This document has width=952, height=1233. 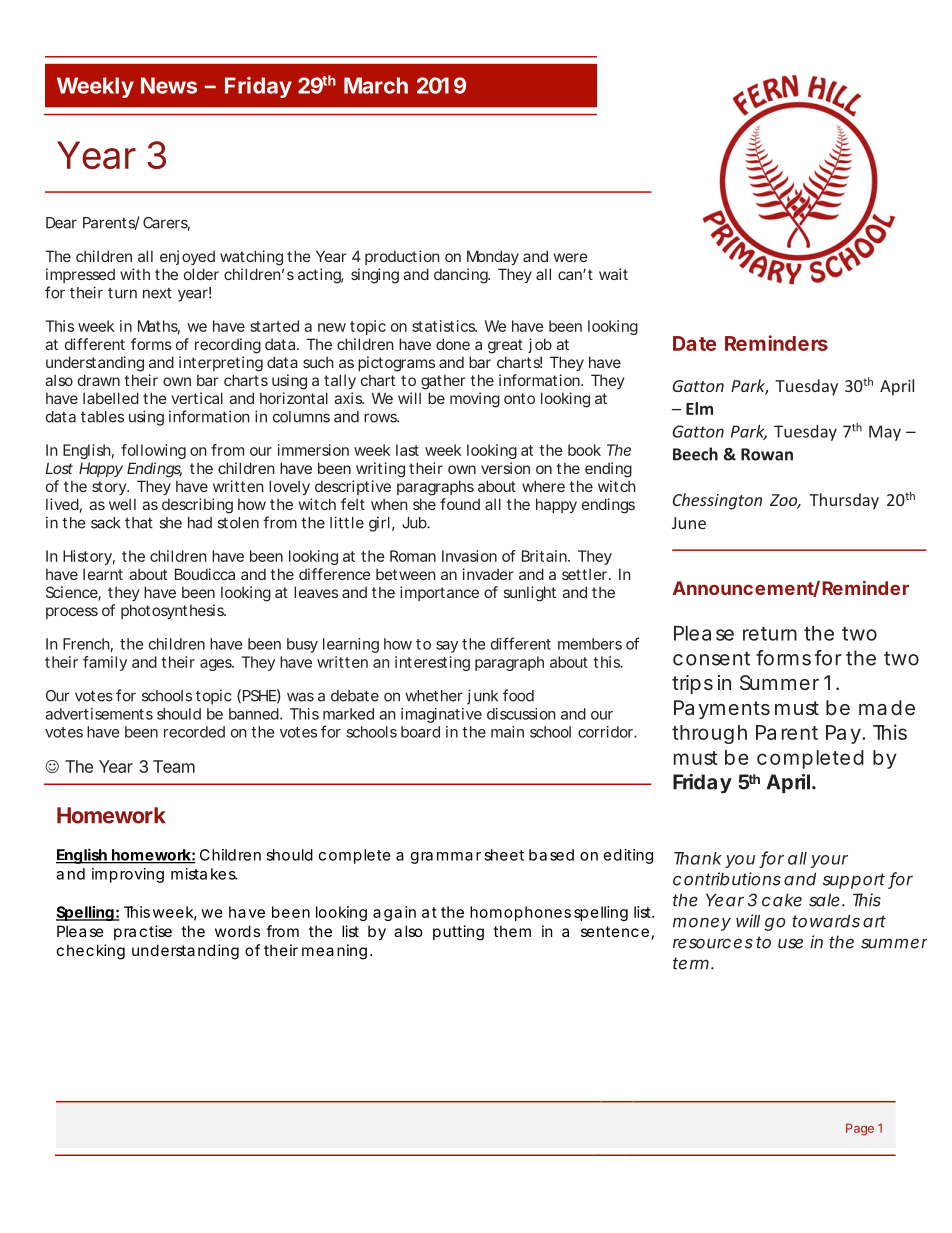 What do you see at coordinates (237, 931) in the document?
I see `words` at bounding box center [237, 931].
